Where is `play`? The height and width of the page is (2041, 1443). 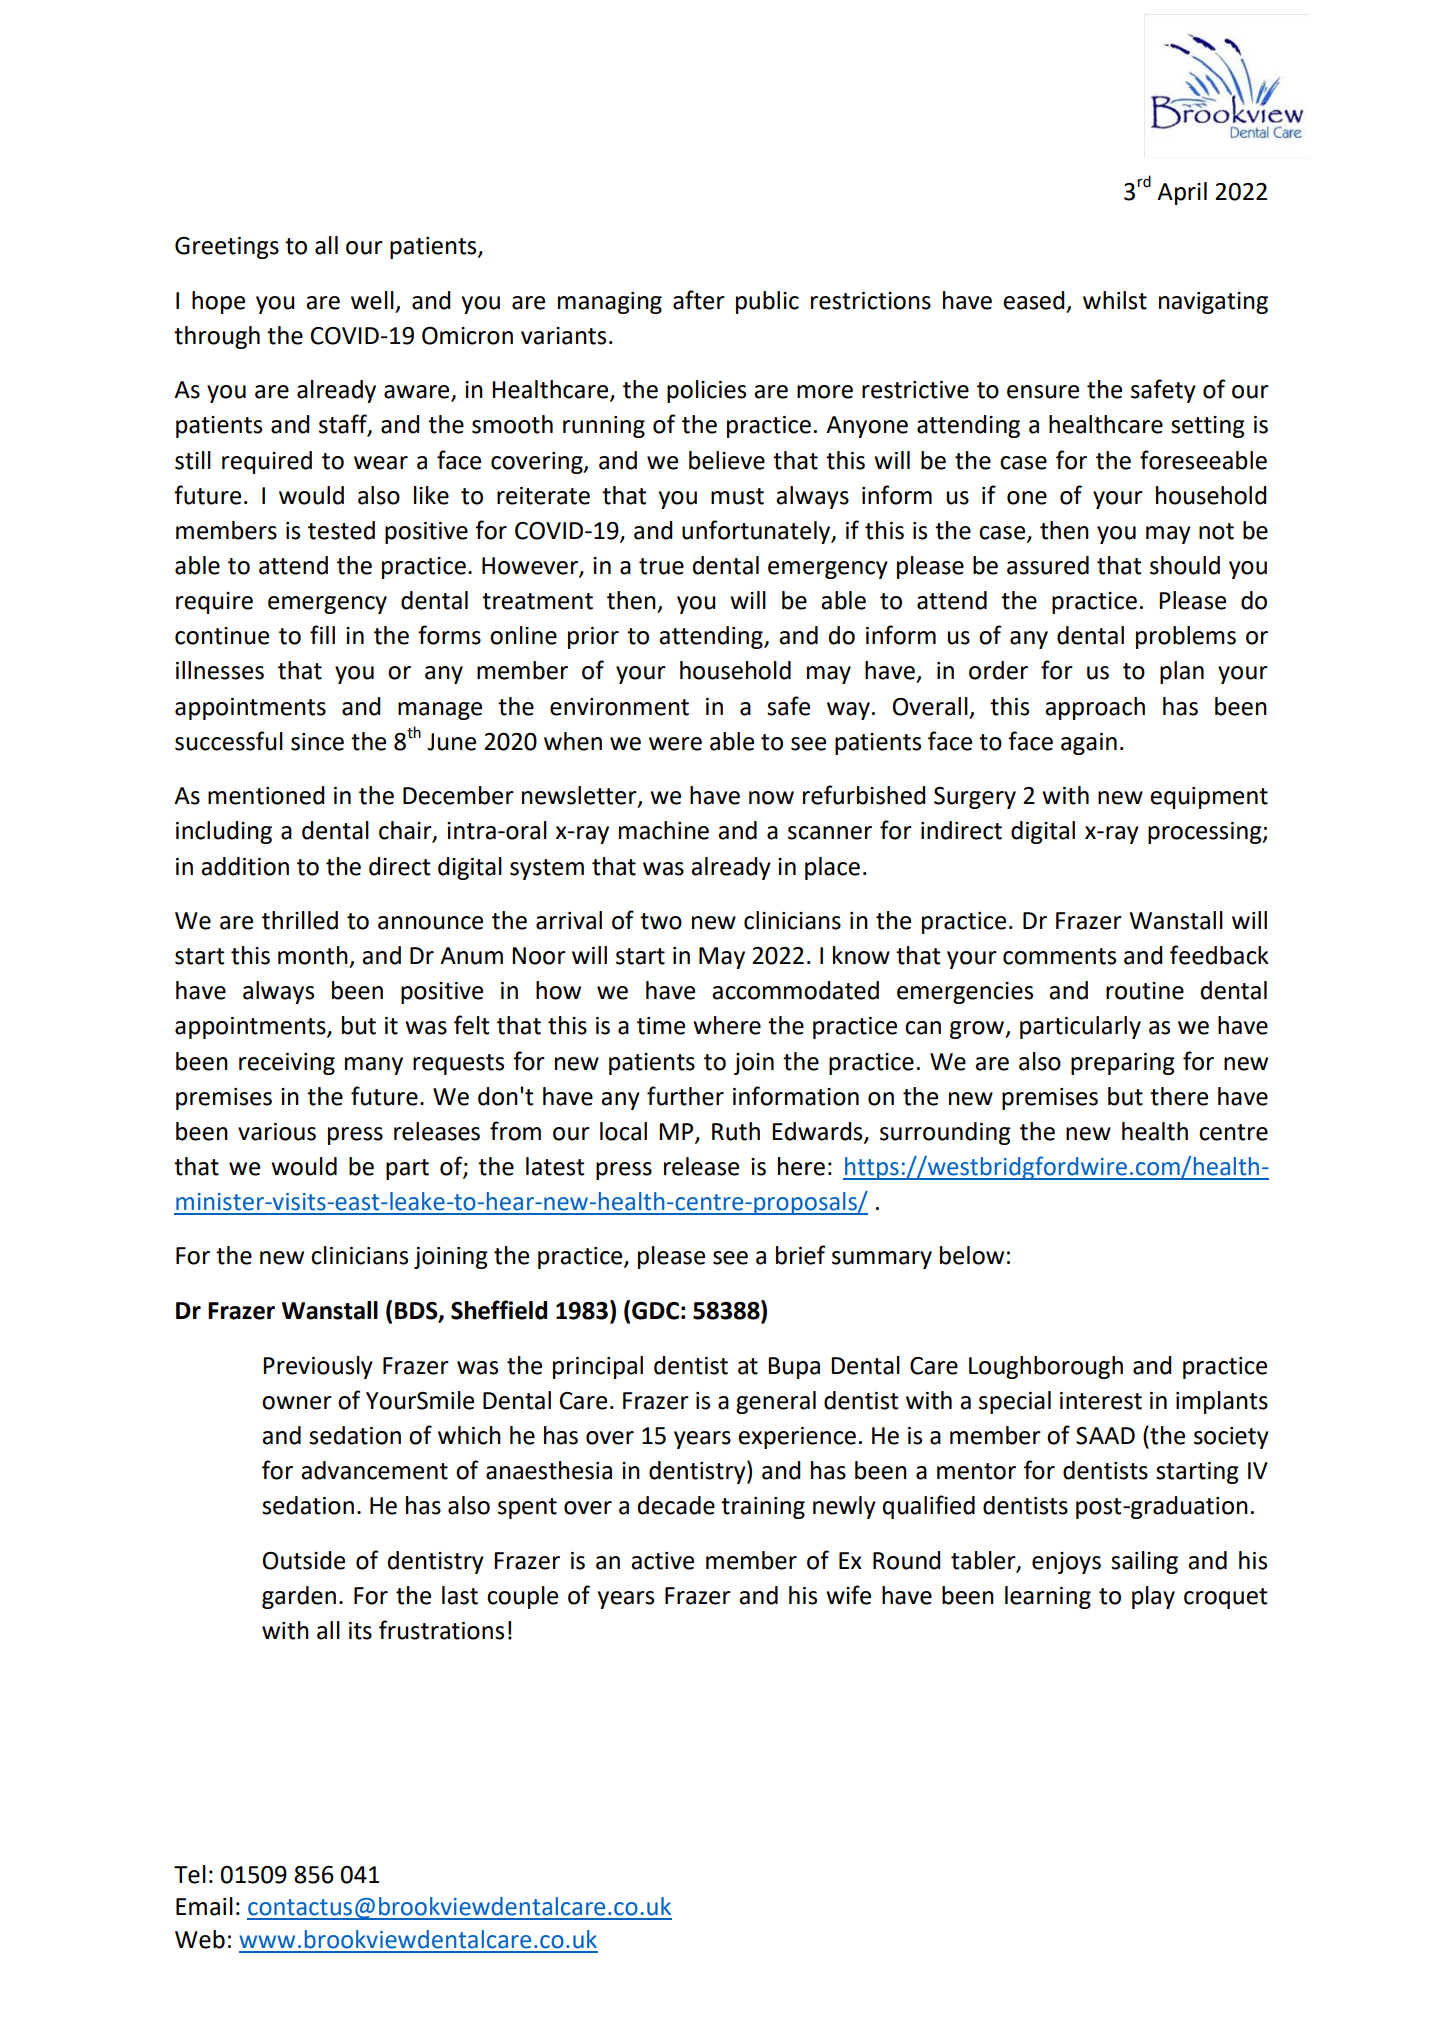
play is located at coordinates (1153, 1597).
